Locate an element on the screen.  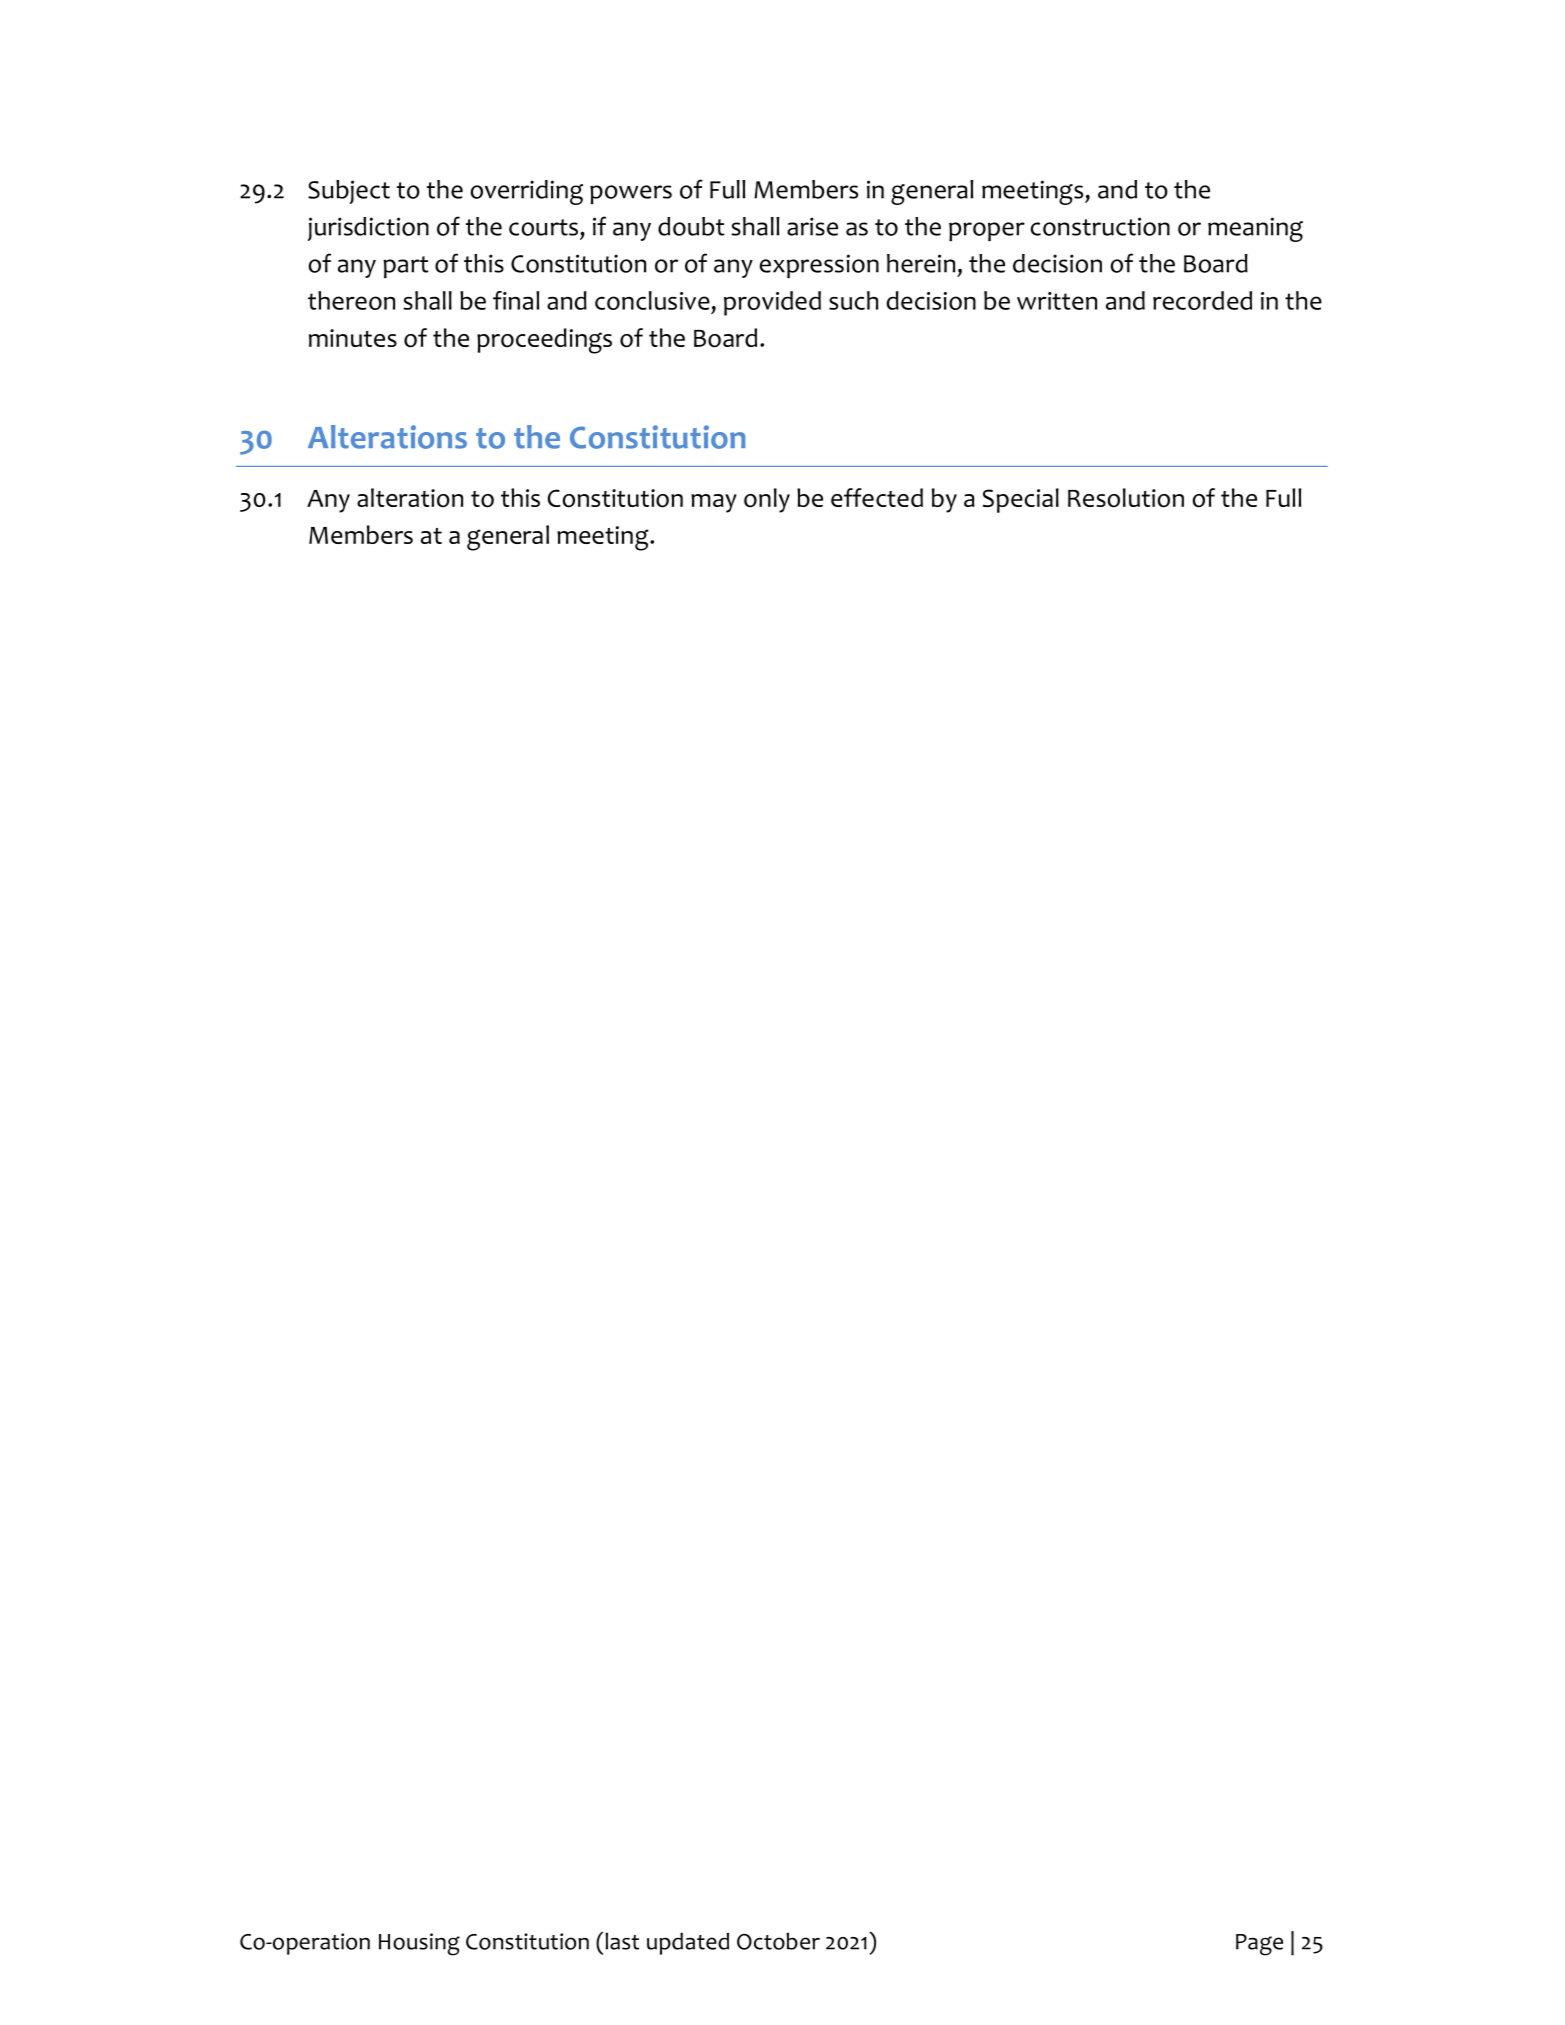
Resolution is located at coordinates (1126, 498).
